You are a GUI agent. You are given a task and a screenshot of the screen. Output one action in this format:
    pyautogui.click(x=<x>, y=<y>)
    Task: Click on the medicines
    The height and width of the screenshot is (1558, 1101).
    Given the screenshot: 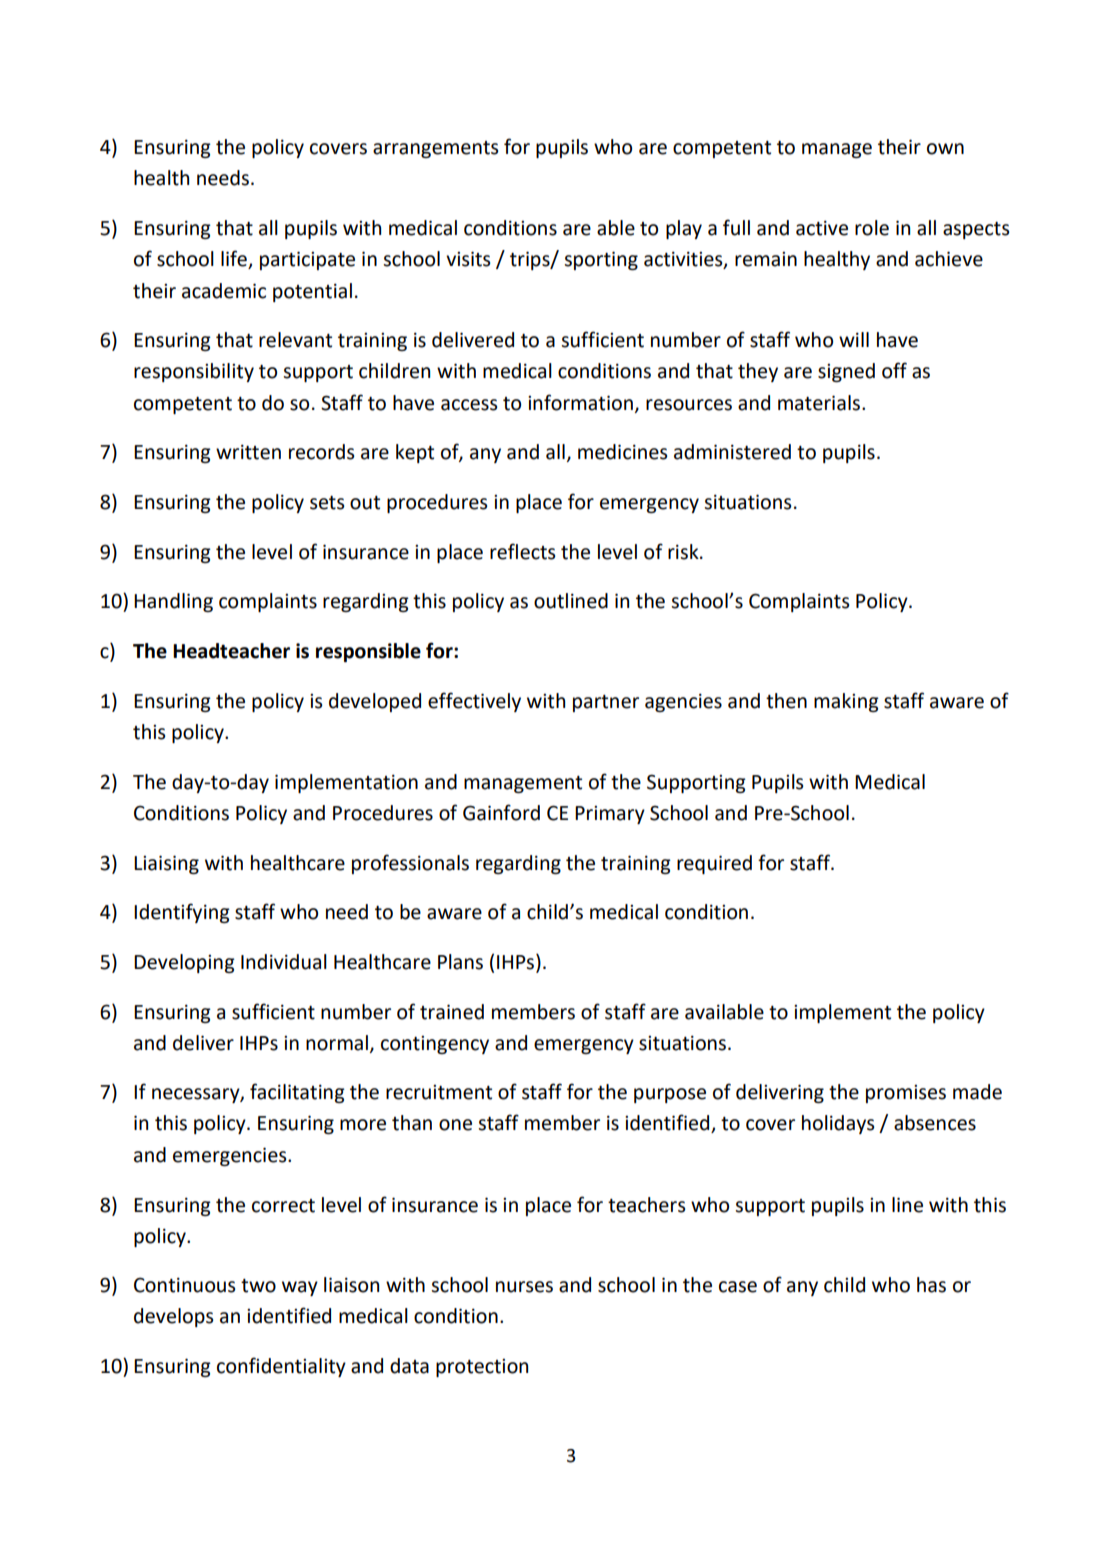 What is the action you would take?
    pyautogui.click(x=622, y=452)
